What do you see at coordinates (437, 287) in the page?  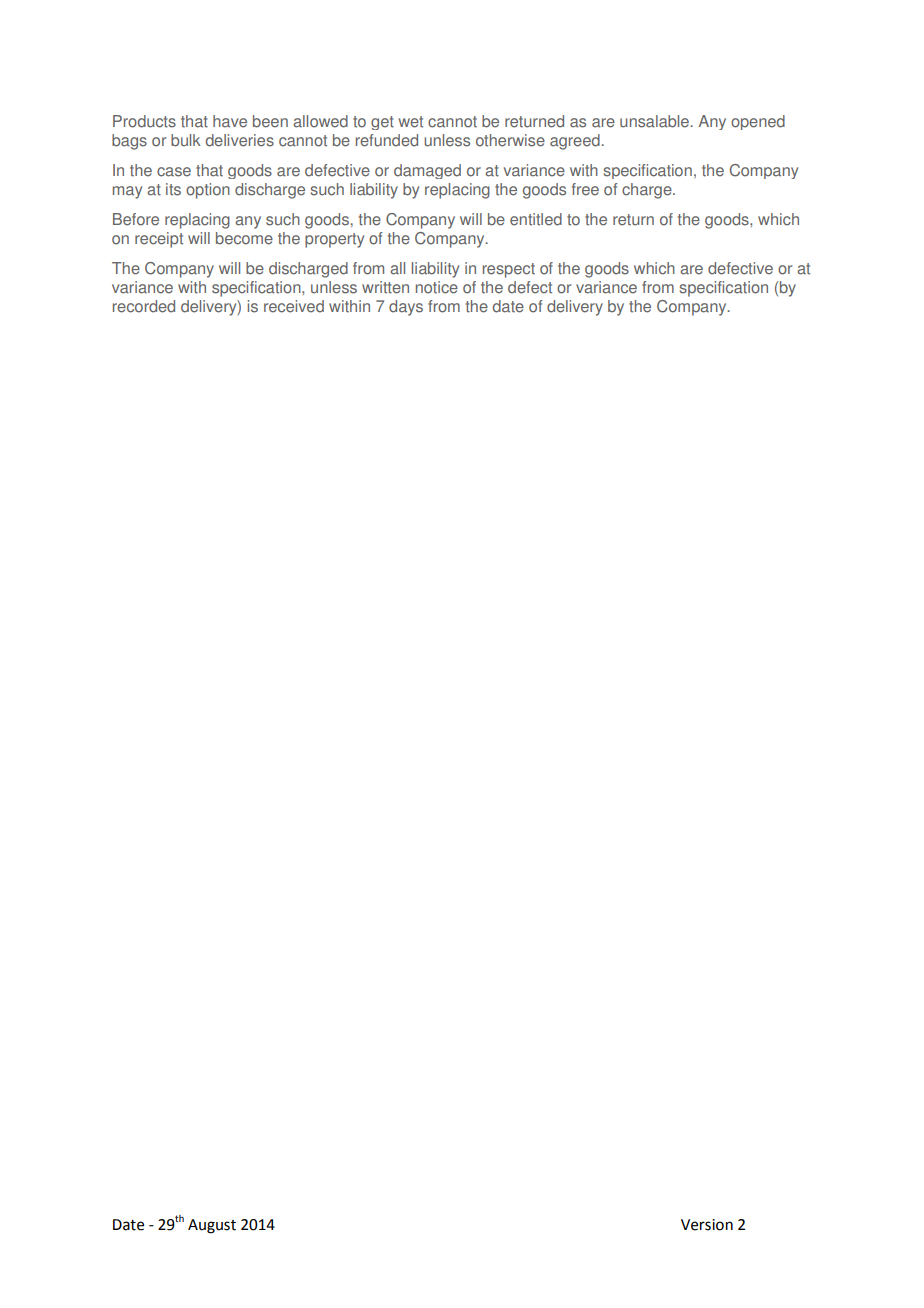 I see `notice` at bounding box center [437, 287].
